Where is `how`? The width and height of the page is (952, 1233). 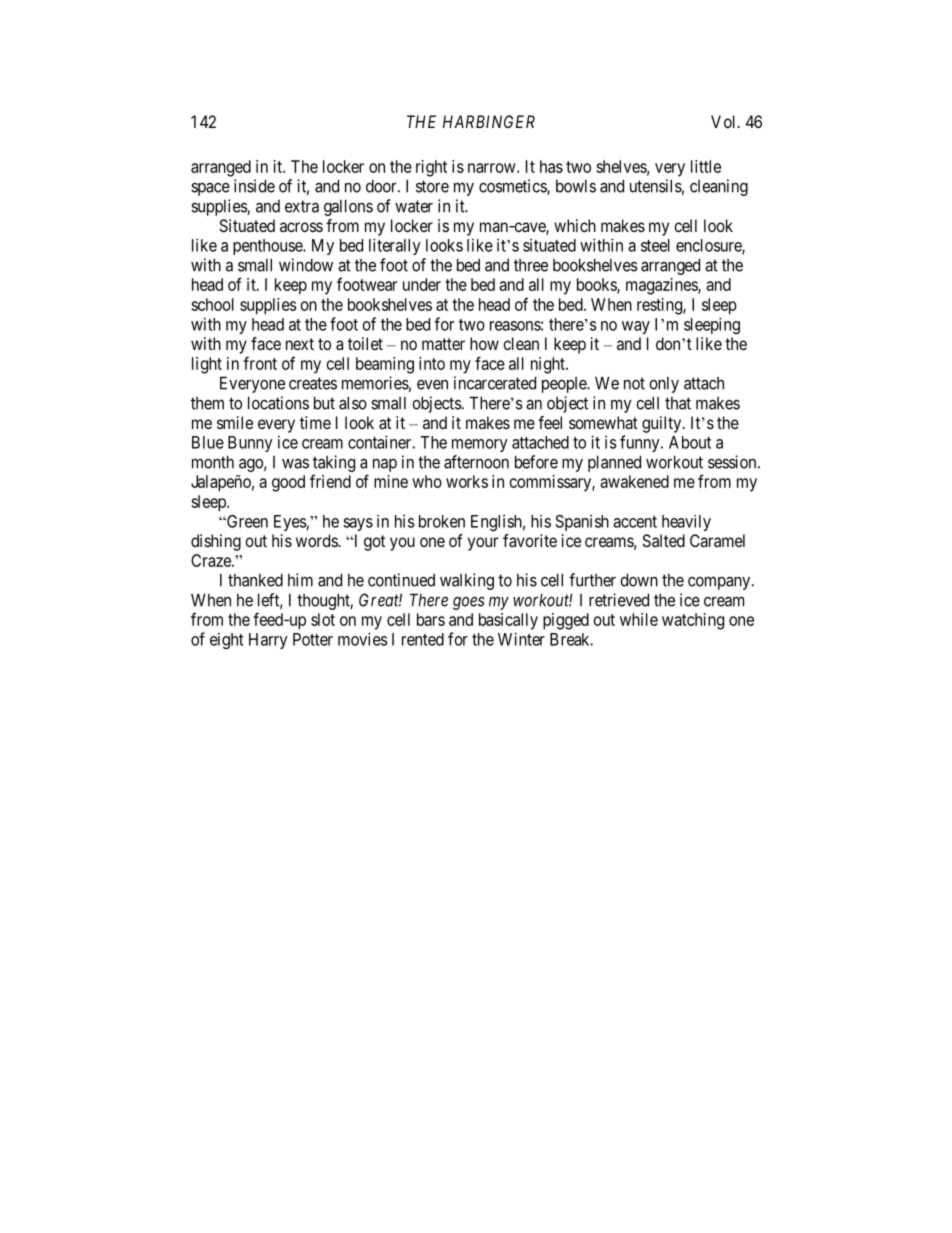 how is located at coordinates (484, 343).
